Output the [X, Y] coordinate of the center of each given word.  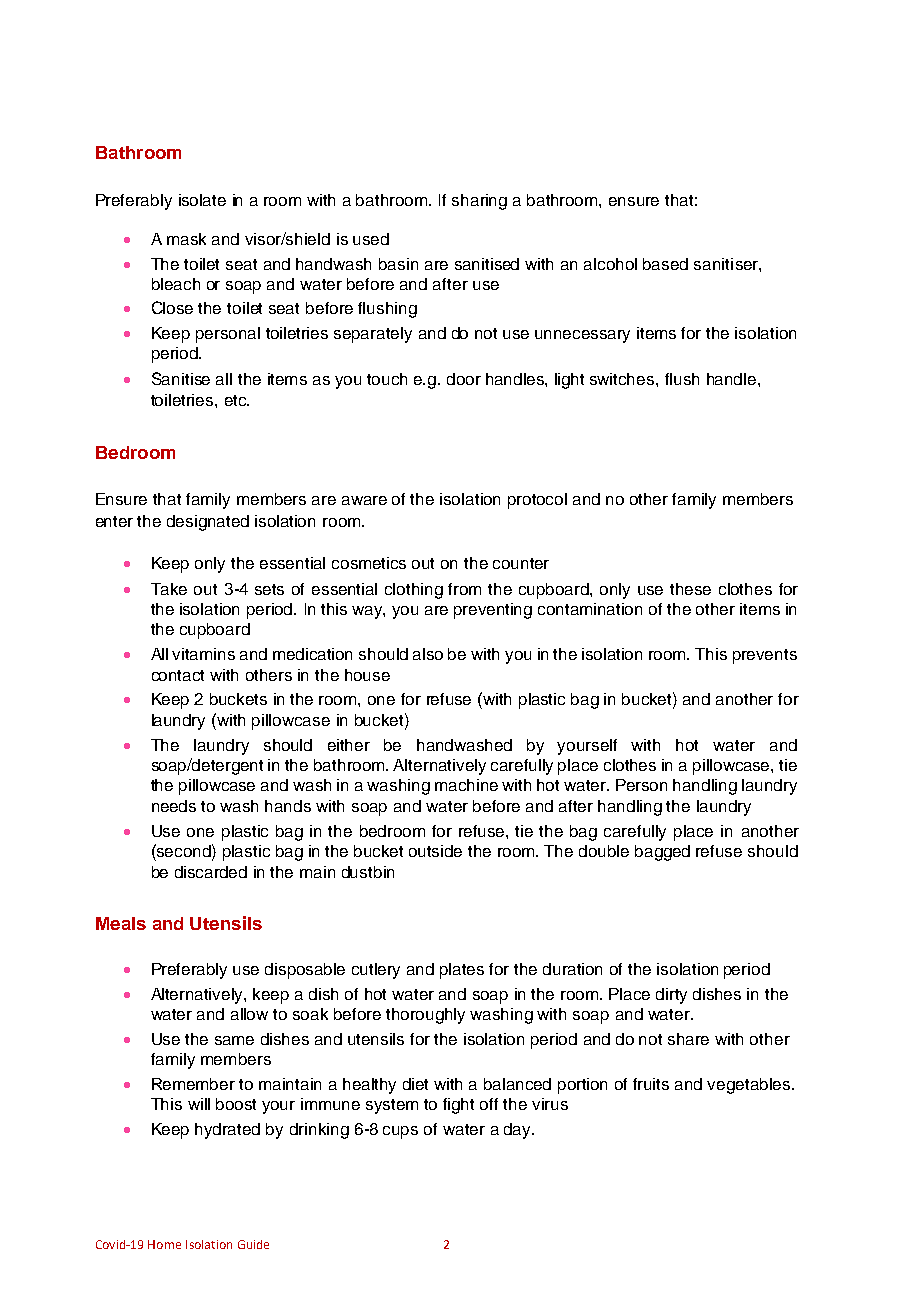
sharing [479, 202]
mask [186, 239]
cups [400, 1132]
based [665, 264]
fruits [651, 1084]
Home [164, 1244]
